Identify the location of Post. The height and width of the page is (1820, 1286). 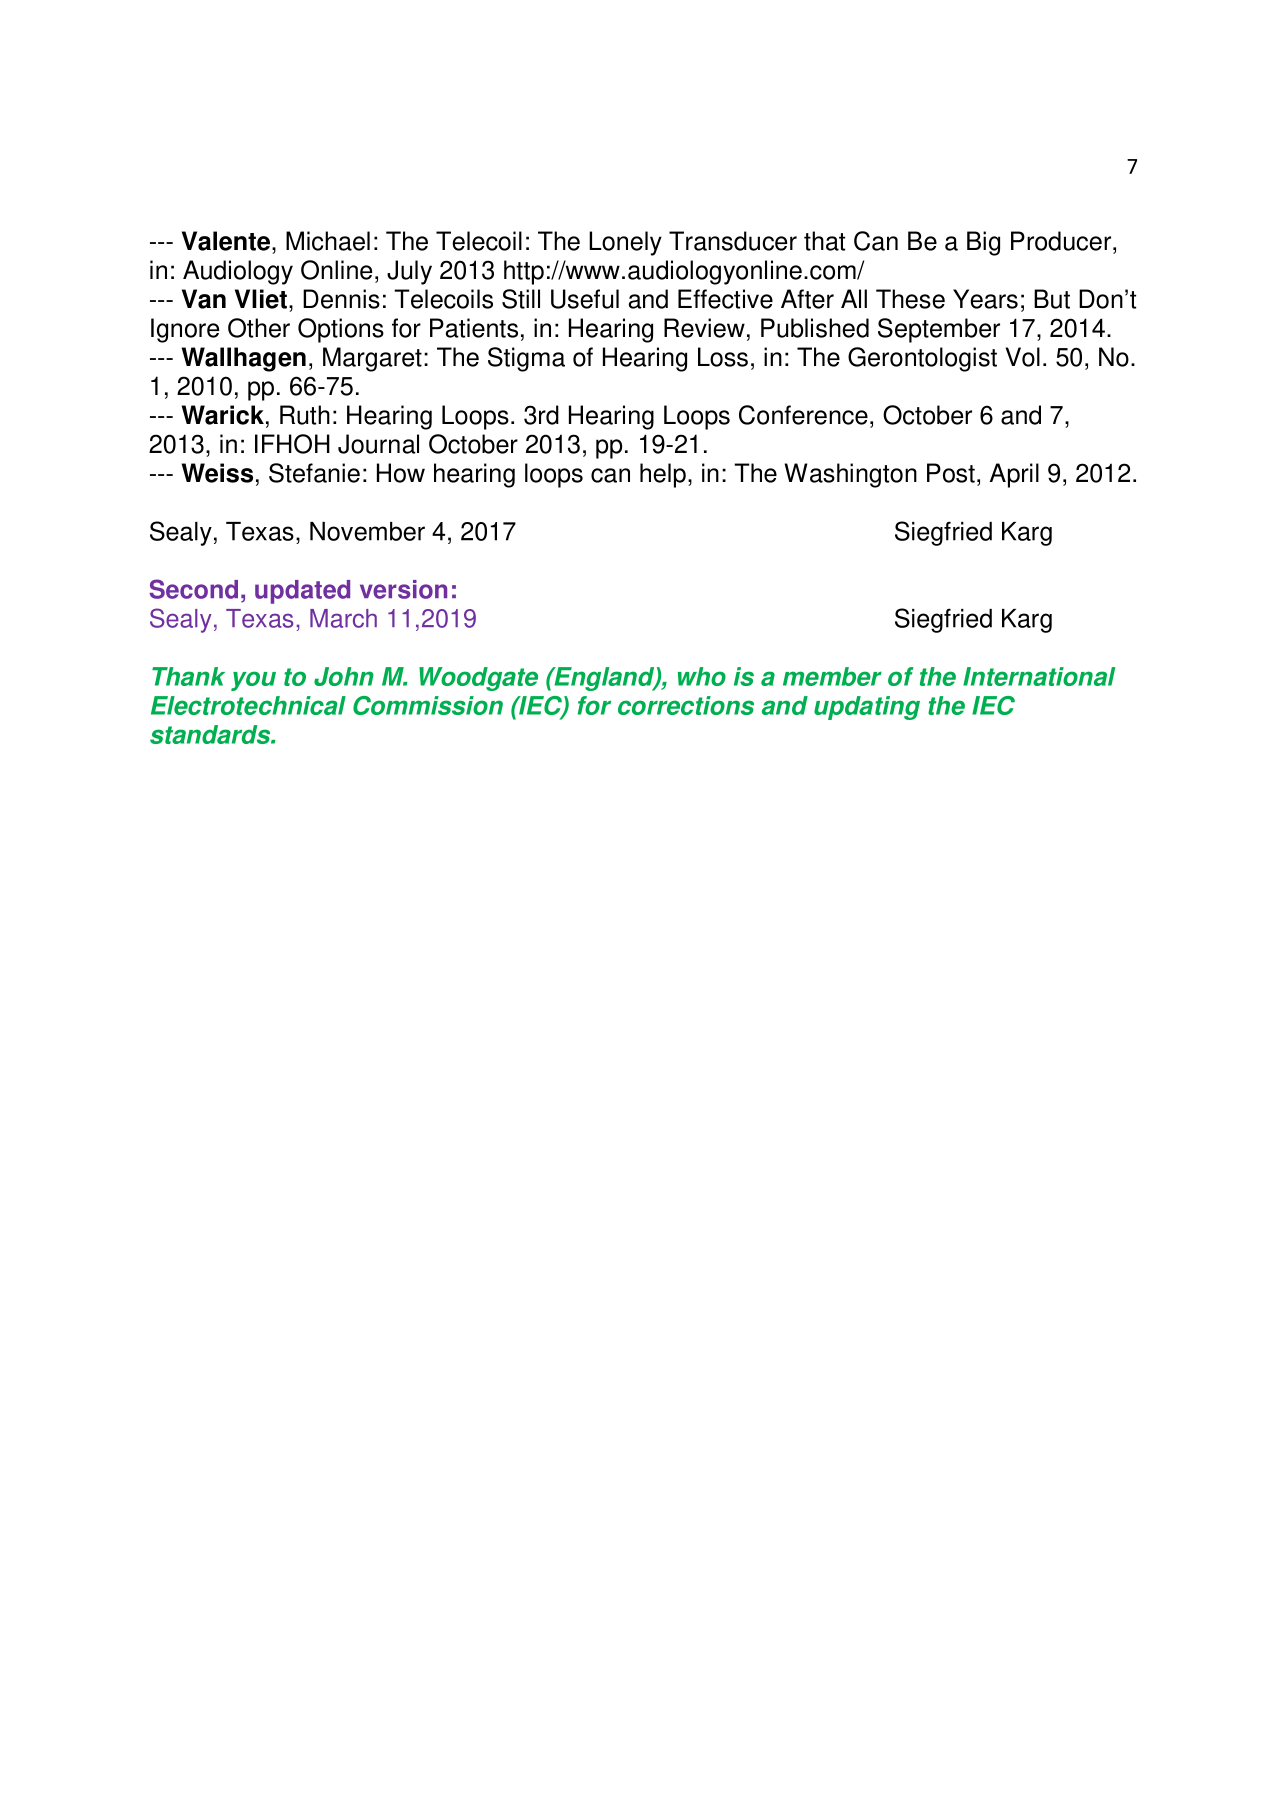
(951, 473).
